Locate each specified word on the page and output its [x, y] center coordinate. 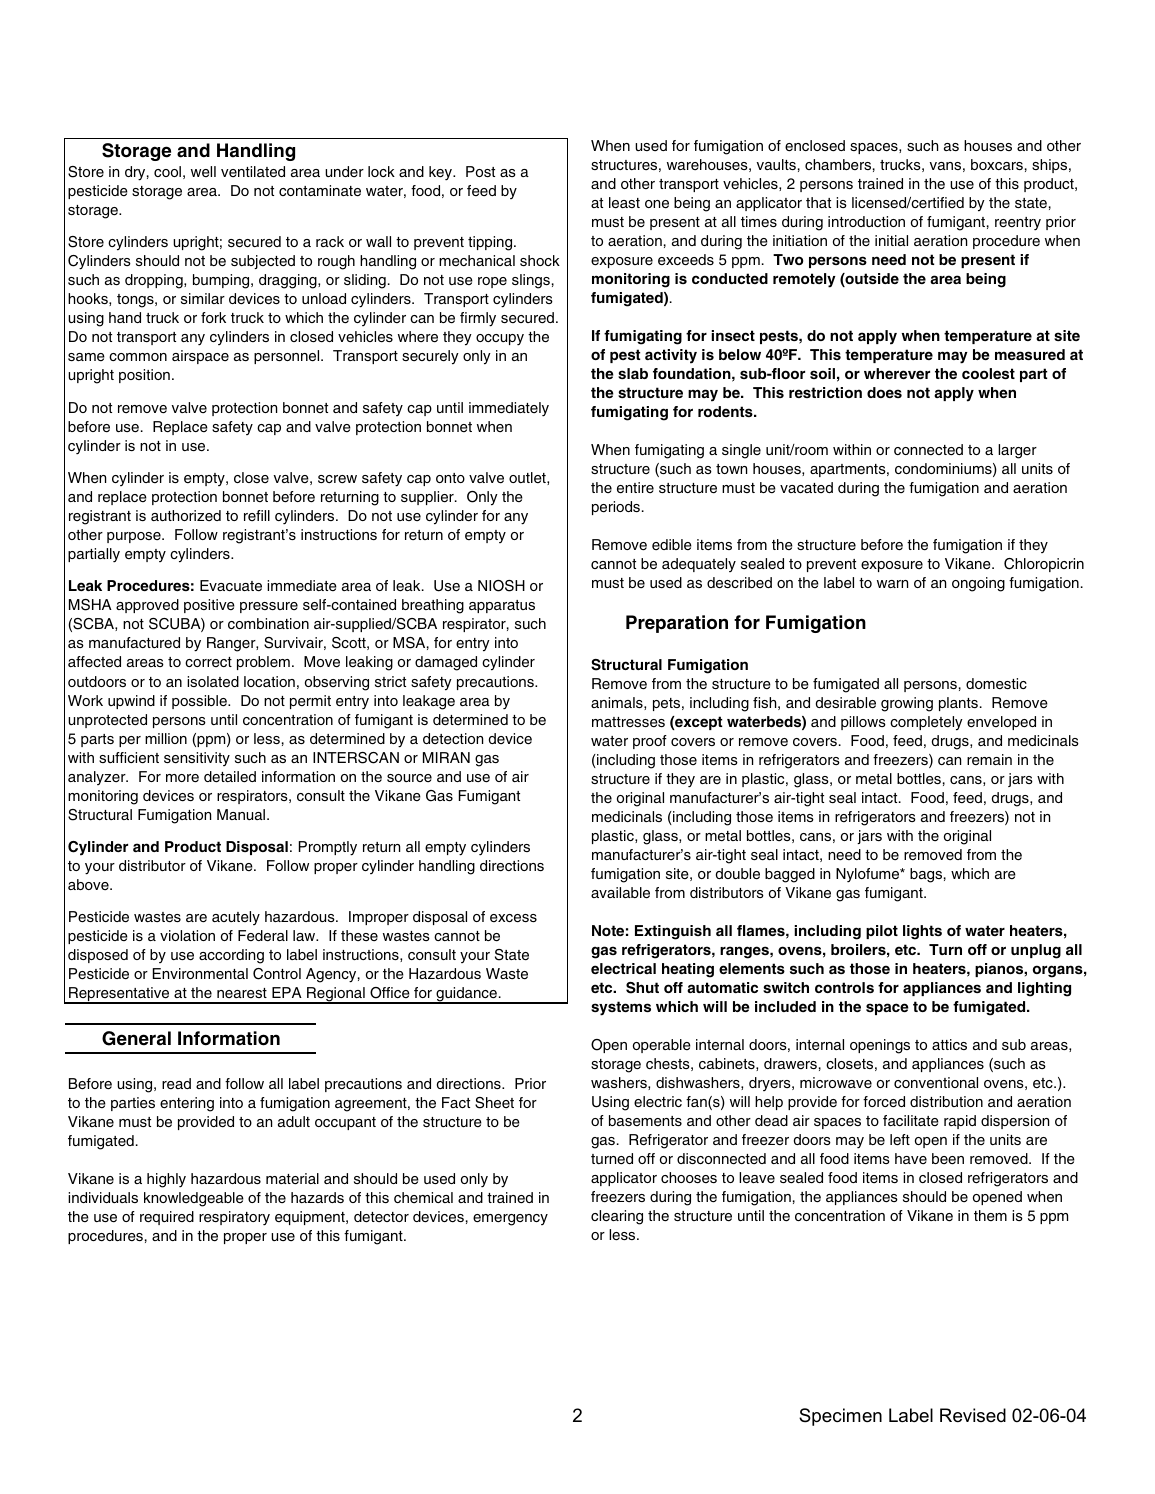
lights [922, 932]
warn [892, 584]
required [167, 1218]
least [624, 203]
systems [621, 1008]
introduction [866, 221]
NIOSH [501, 586]
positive [209, 606]
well [203, 171]
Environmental [200, 973]
